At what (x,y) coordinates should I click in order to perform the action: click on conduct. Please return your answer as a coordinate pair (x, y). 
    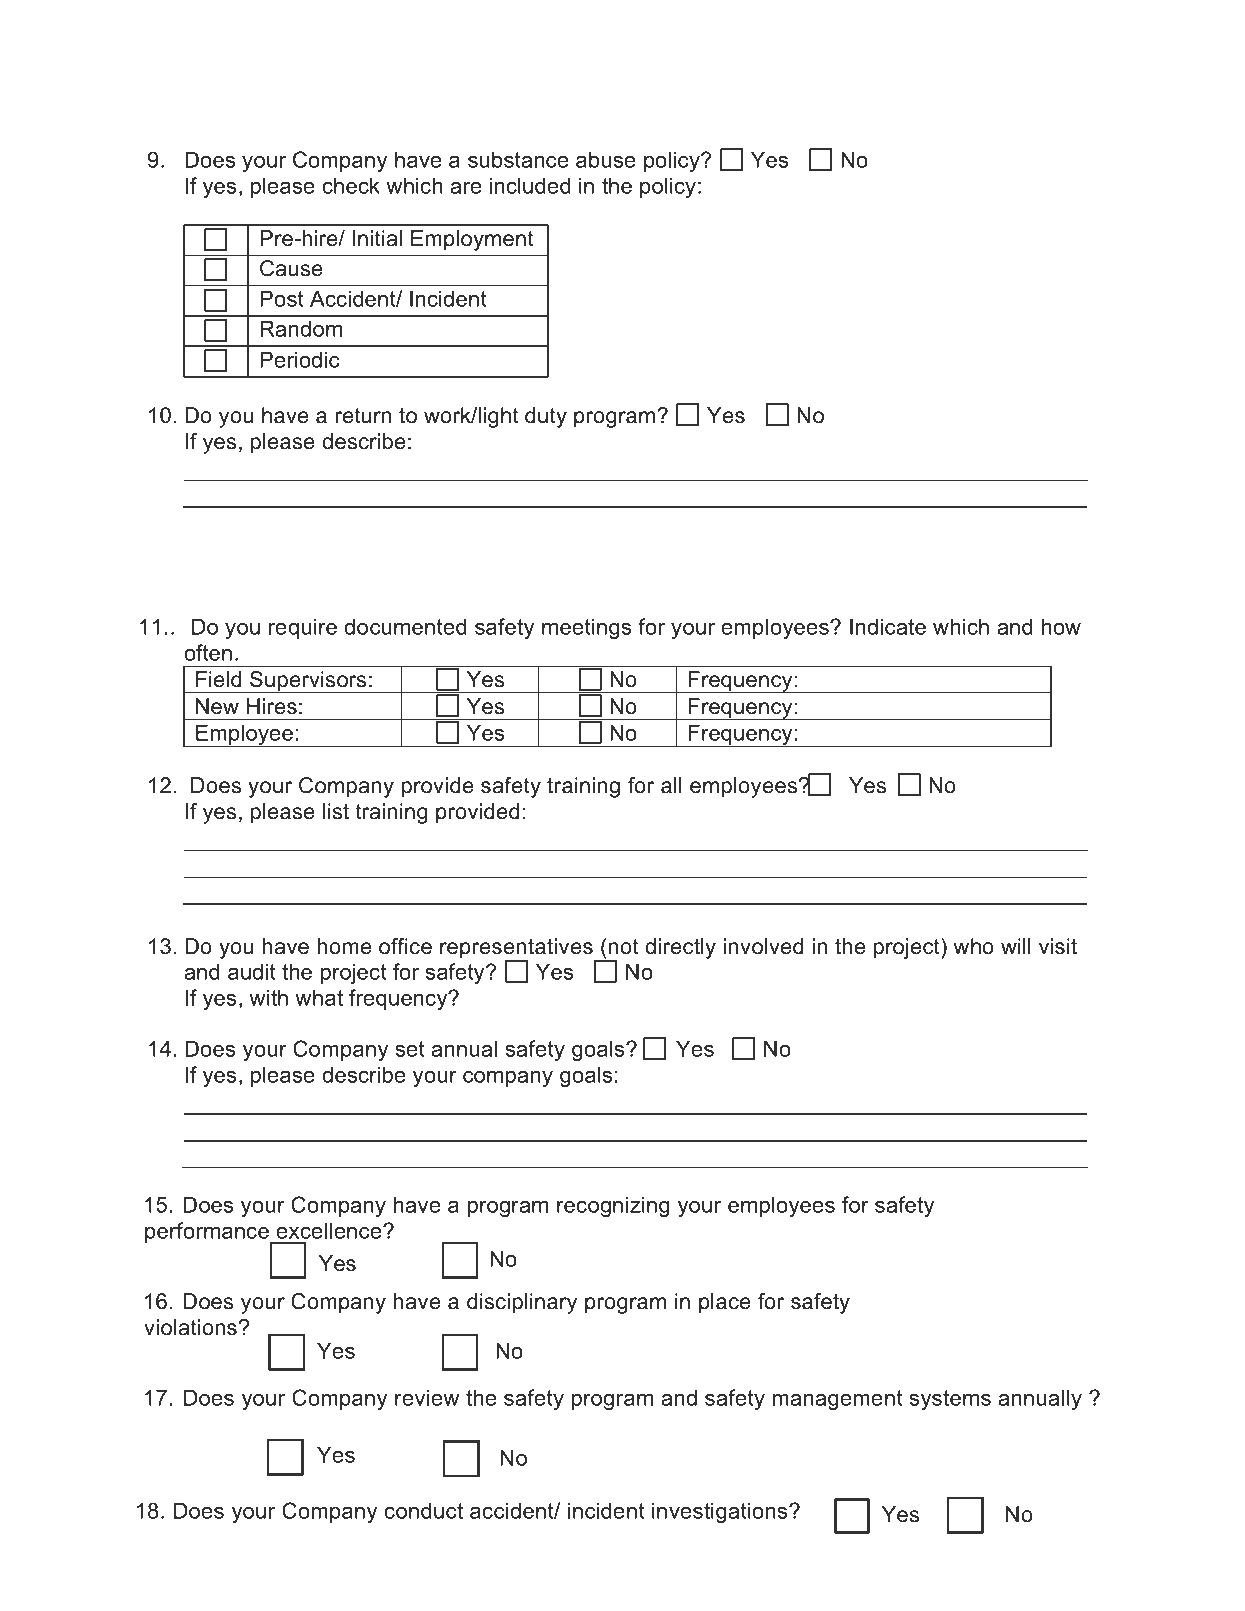
    Looking at the image, I should click on (424, 1510).
